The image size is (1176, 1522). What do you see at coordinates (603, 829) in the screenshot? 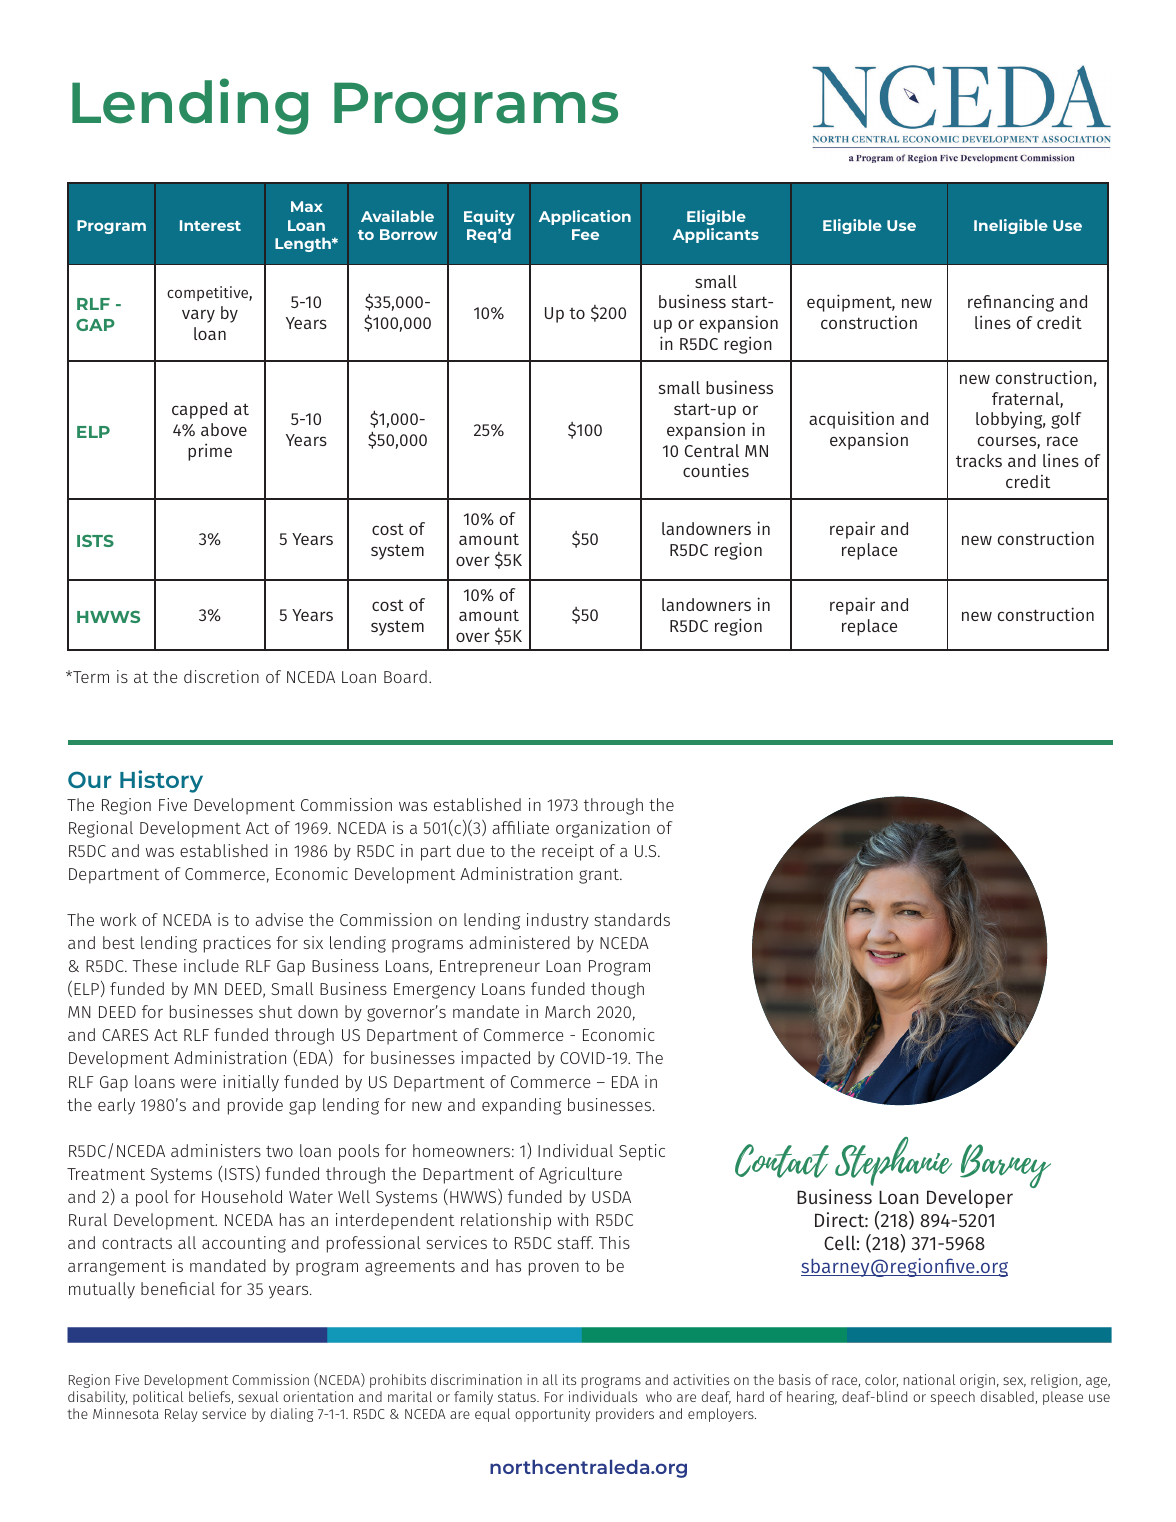
I see `organization` at bounding box center [603, 829].
